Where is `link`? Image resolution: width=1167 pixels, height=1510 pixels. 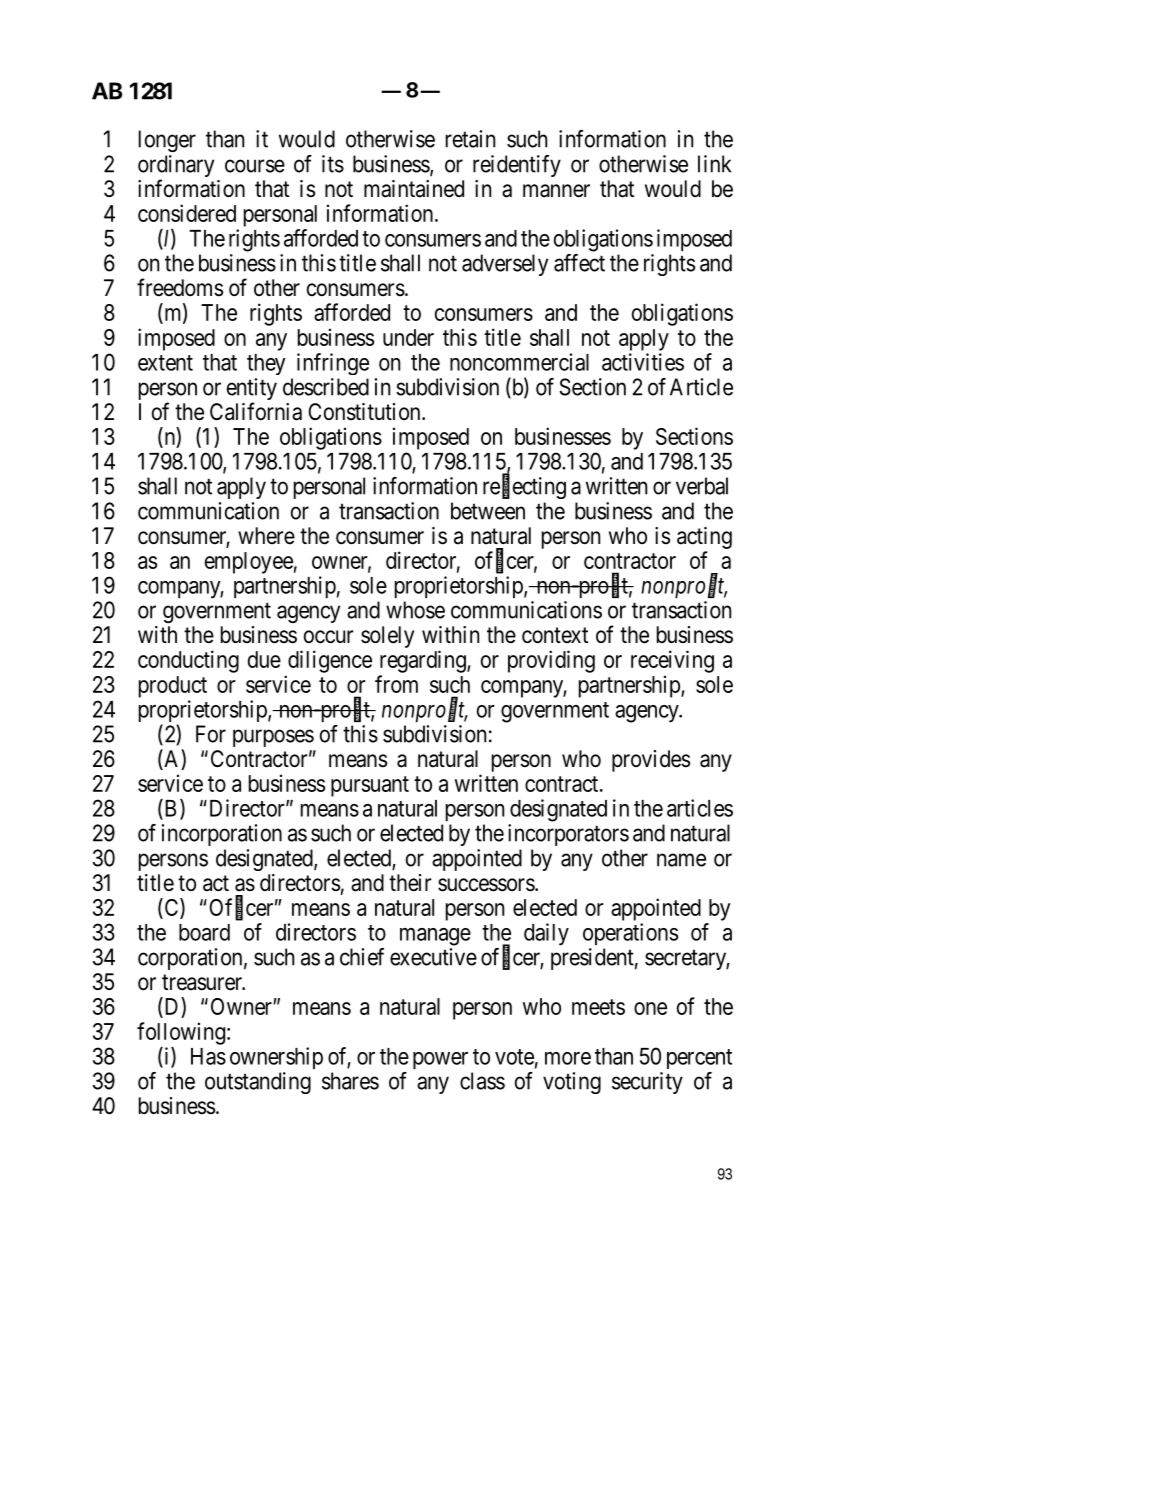
link is located at coordinates (714, 164).
